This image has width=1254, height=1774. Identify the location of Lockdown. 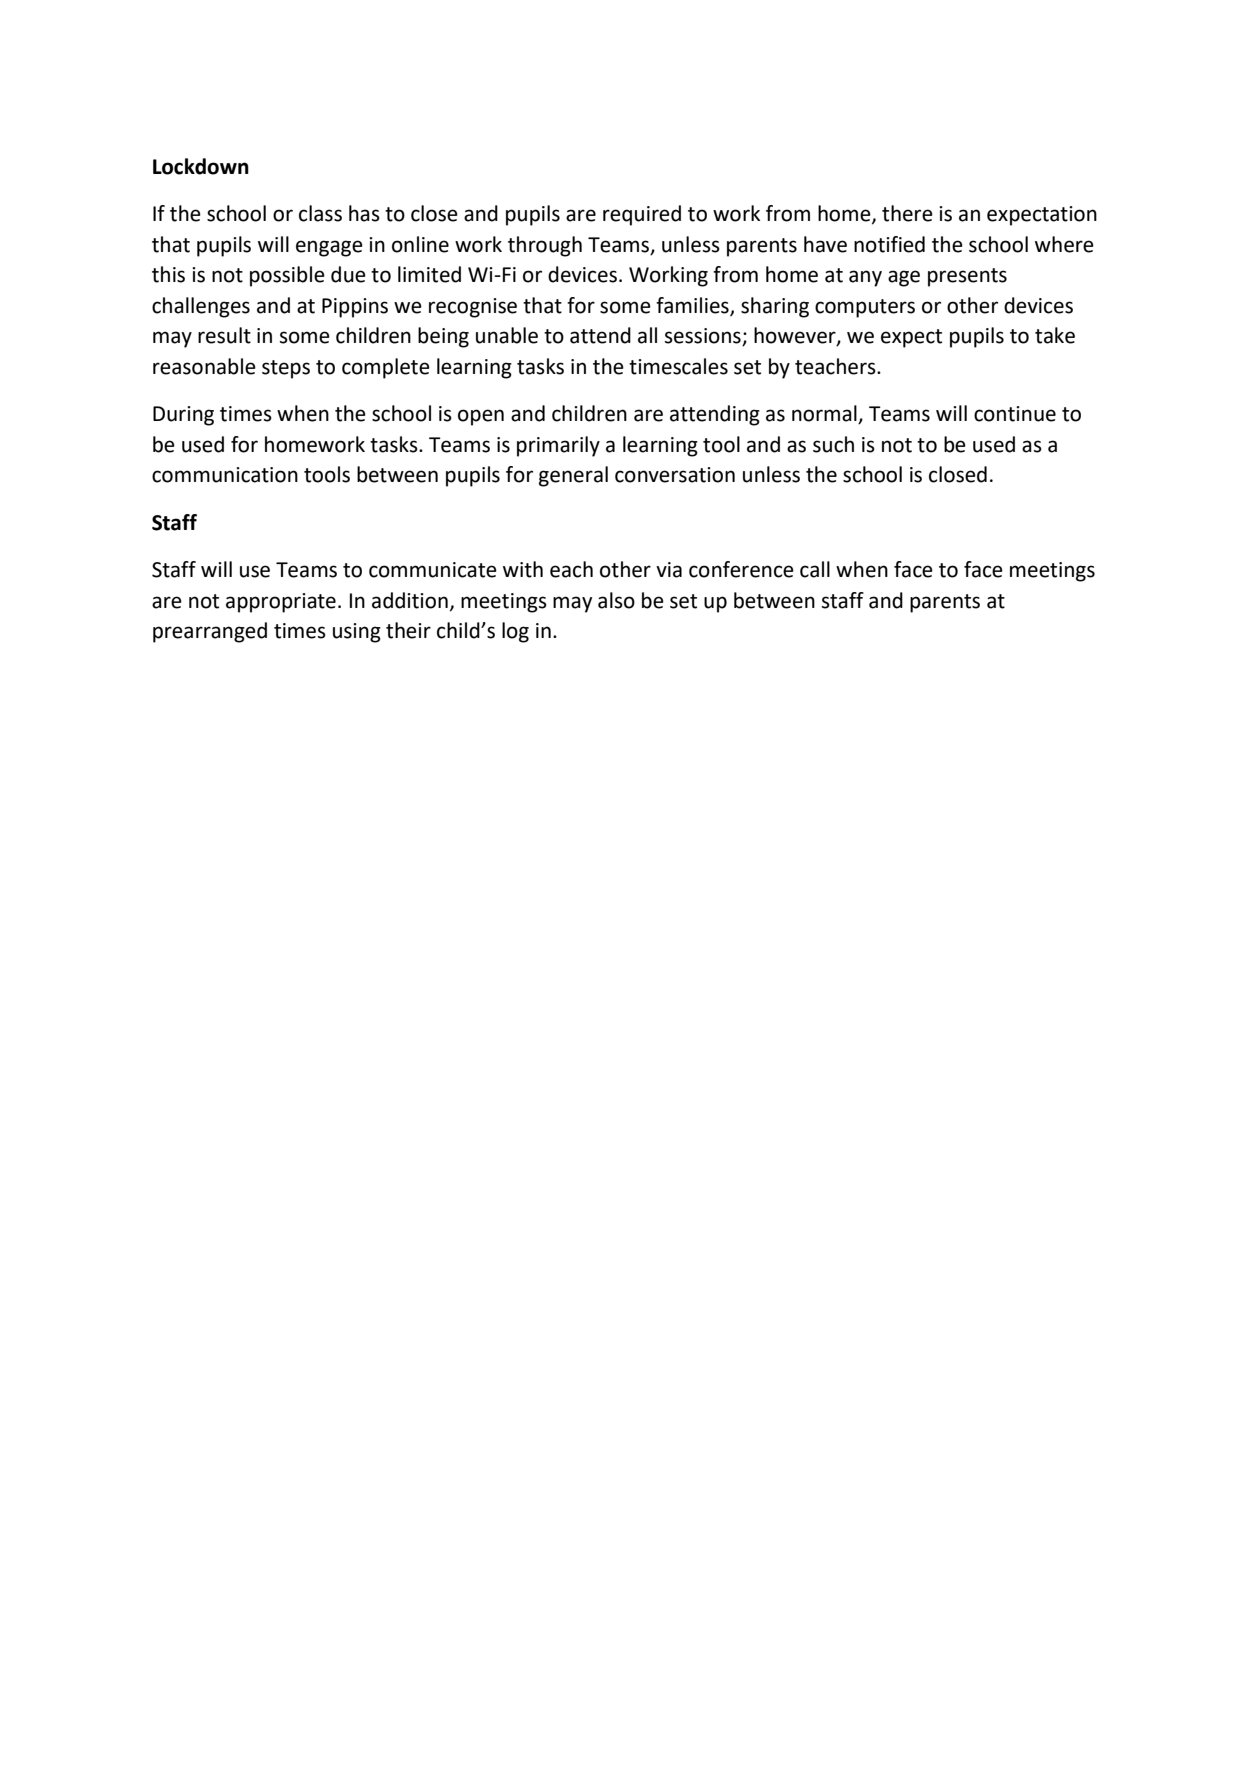
(201, 166).
